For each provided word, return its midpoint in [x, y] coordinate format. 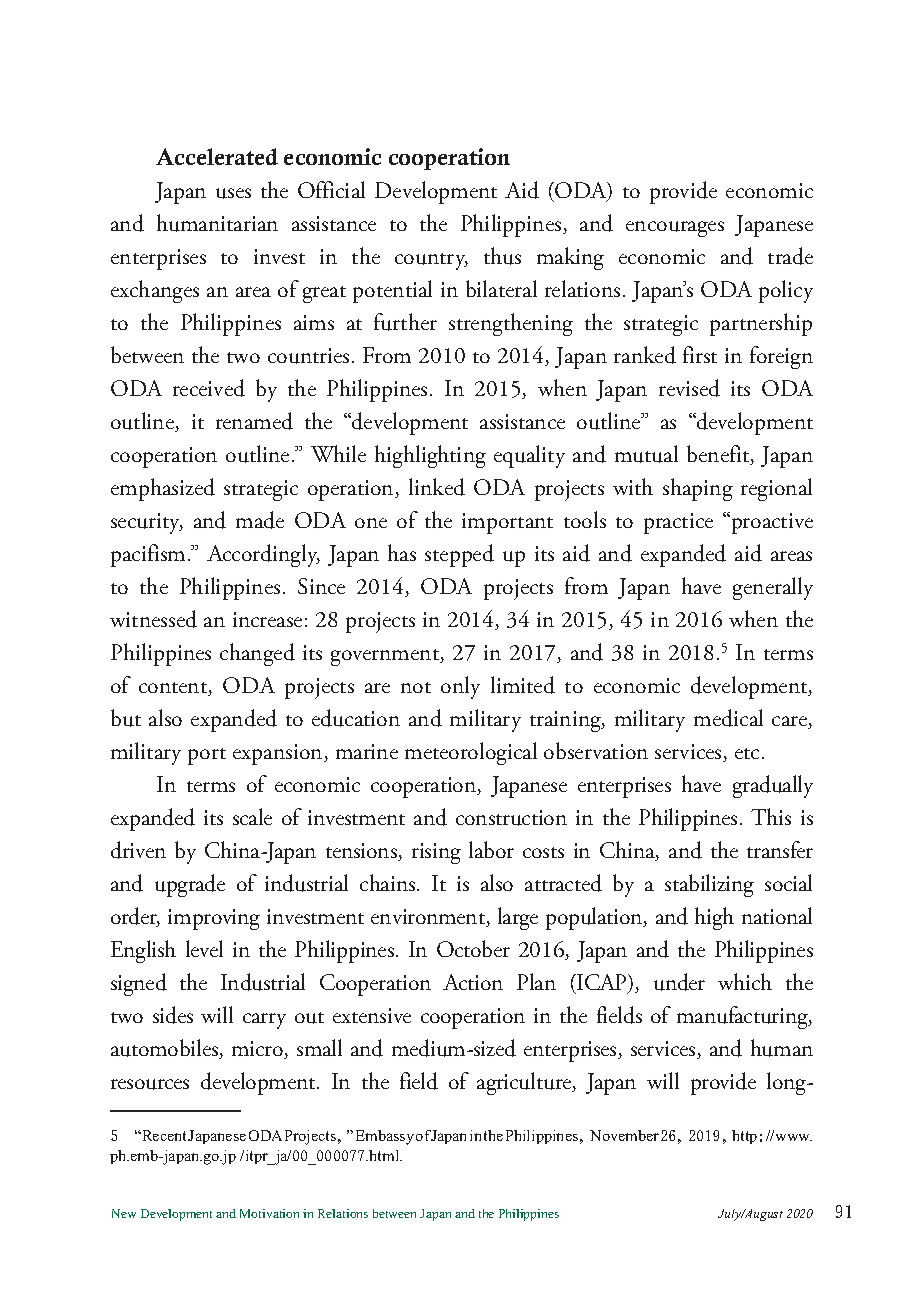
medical [728, 718]
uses [233, 193]
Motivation [269, 1213]
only [460, 687]
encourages [675, 229]
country [431, 261]
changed [257, 654]
